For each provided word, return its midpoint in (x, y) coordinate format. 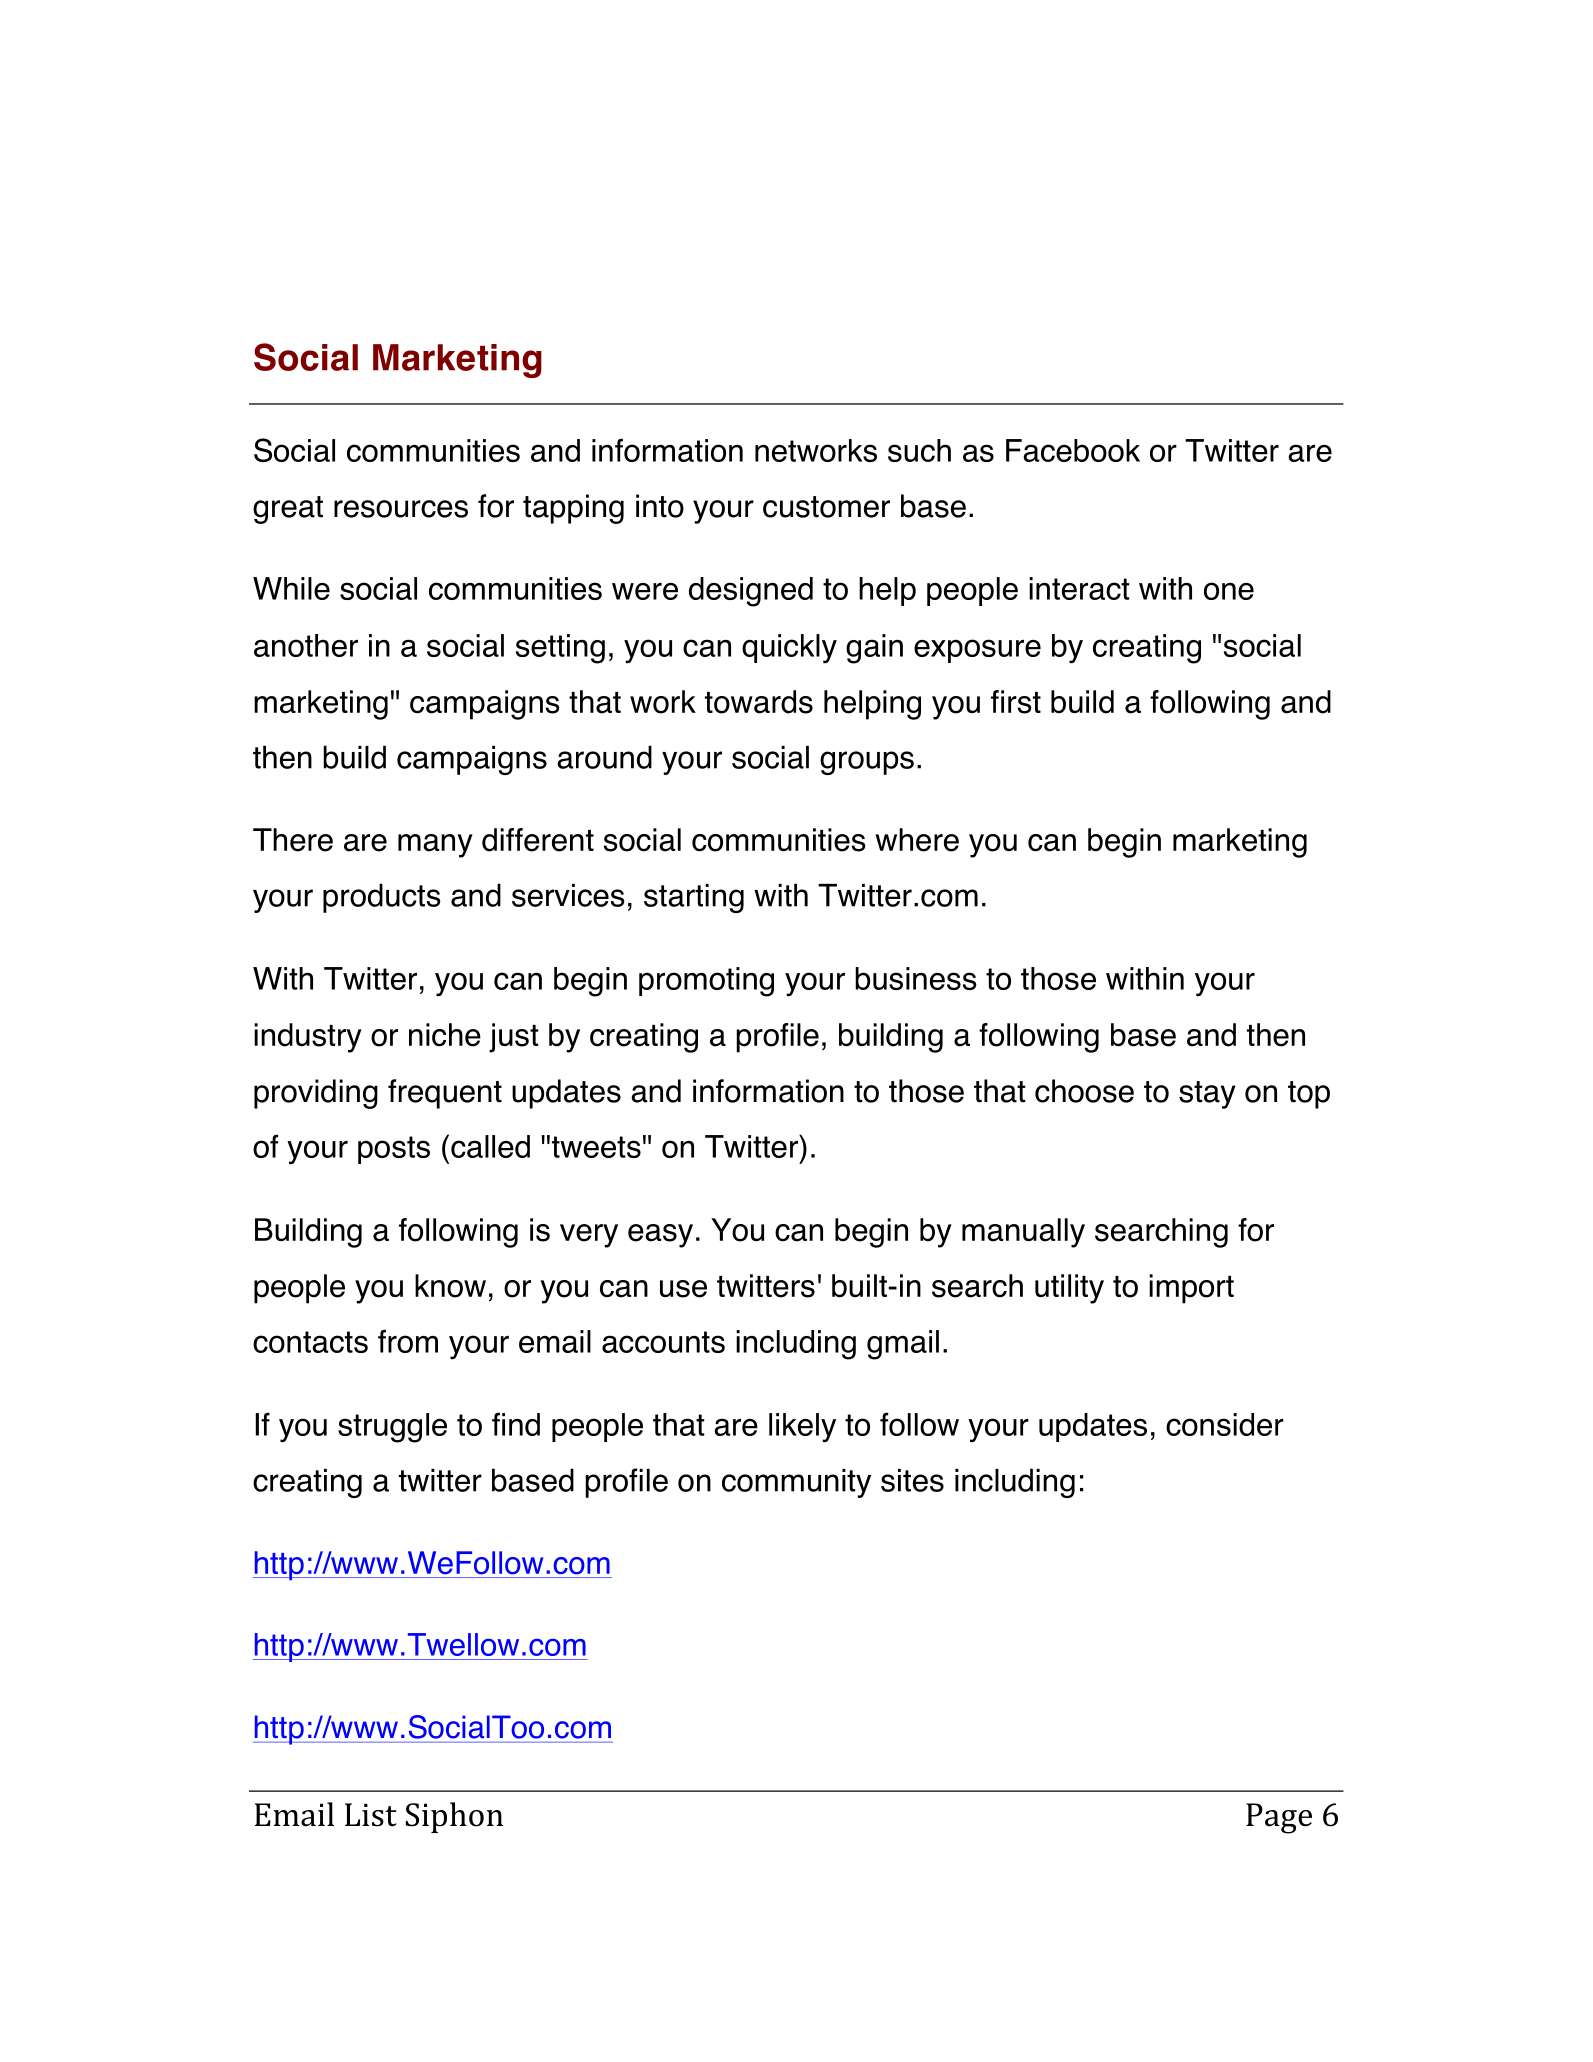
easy (660, 1236)
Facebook (1073, 450)
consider (1225, 1424)
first (1016, 702)
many (435, 846)
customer (826, 507)
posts (394, 1150)
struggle (392, 1428)
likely (802, 1427)
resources (401, 509)
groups (867, 763)
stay (1207, 1095)
